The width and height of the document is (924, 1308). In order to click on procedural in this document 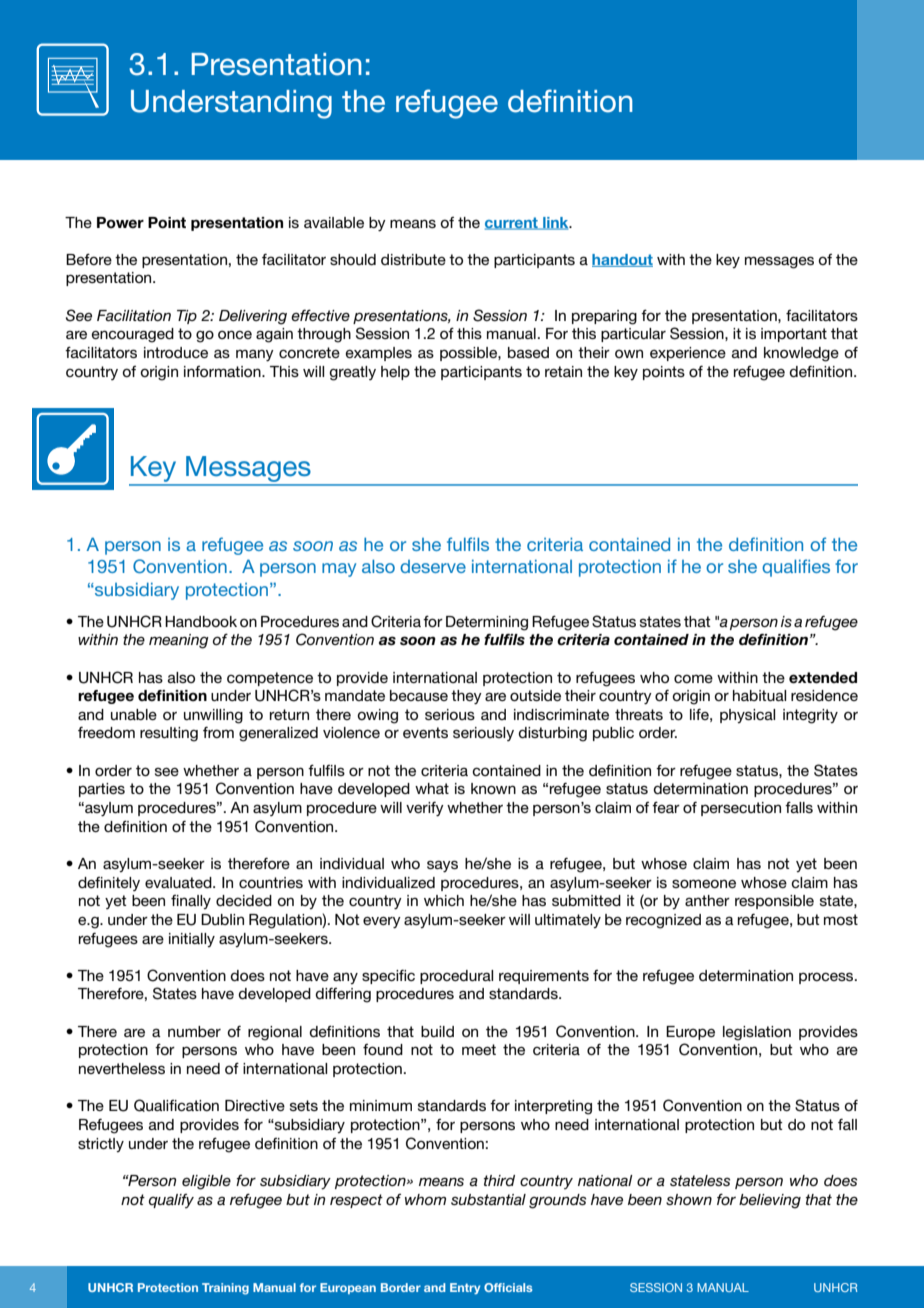, I will do `click(456, 977)`.
